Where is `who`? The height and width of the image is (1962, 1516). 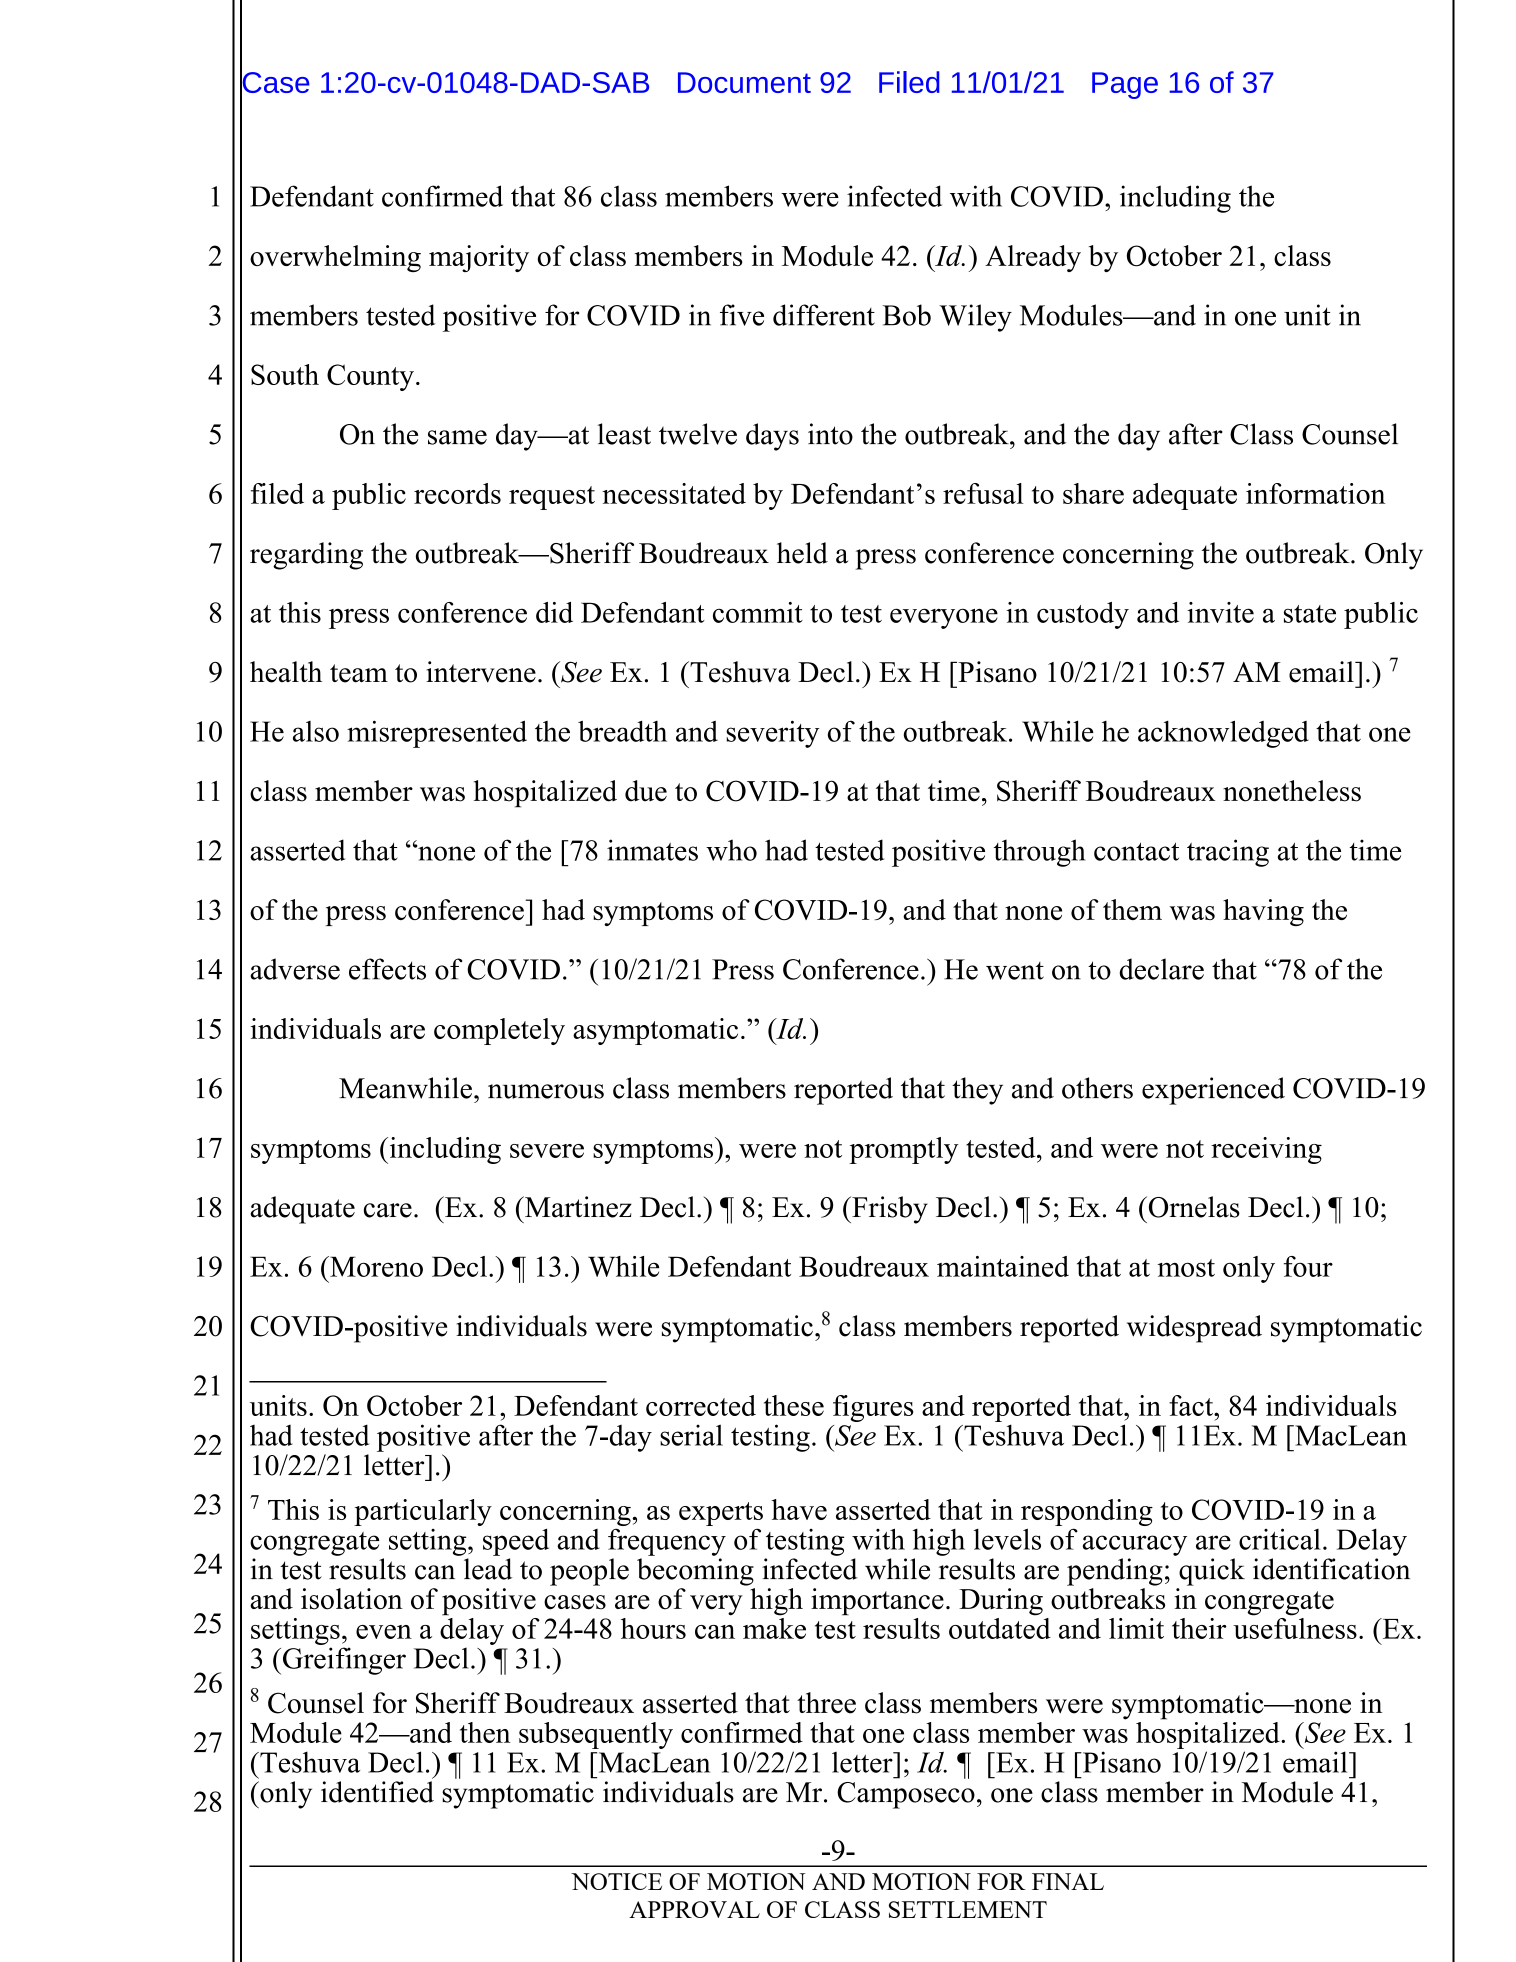
who is located at coordinates (731, 850).
